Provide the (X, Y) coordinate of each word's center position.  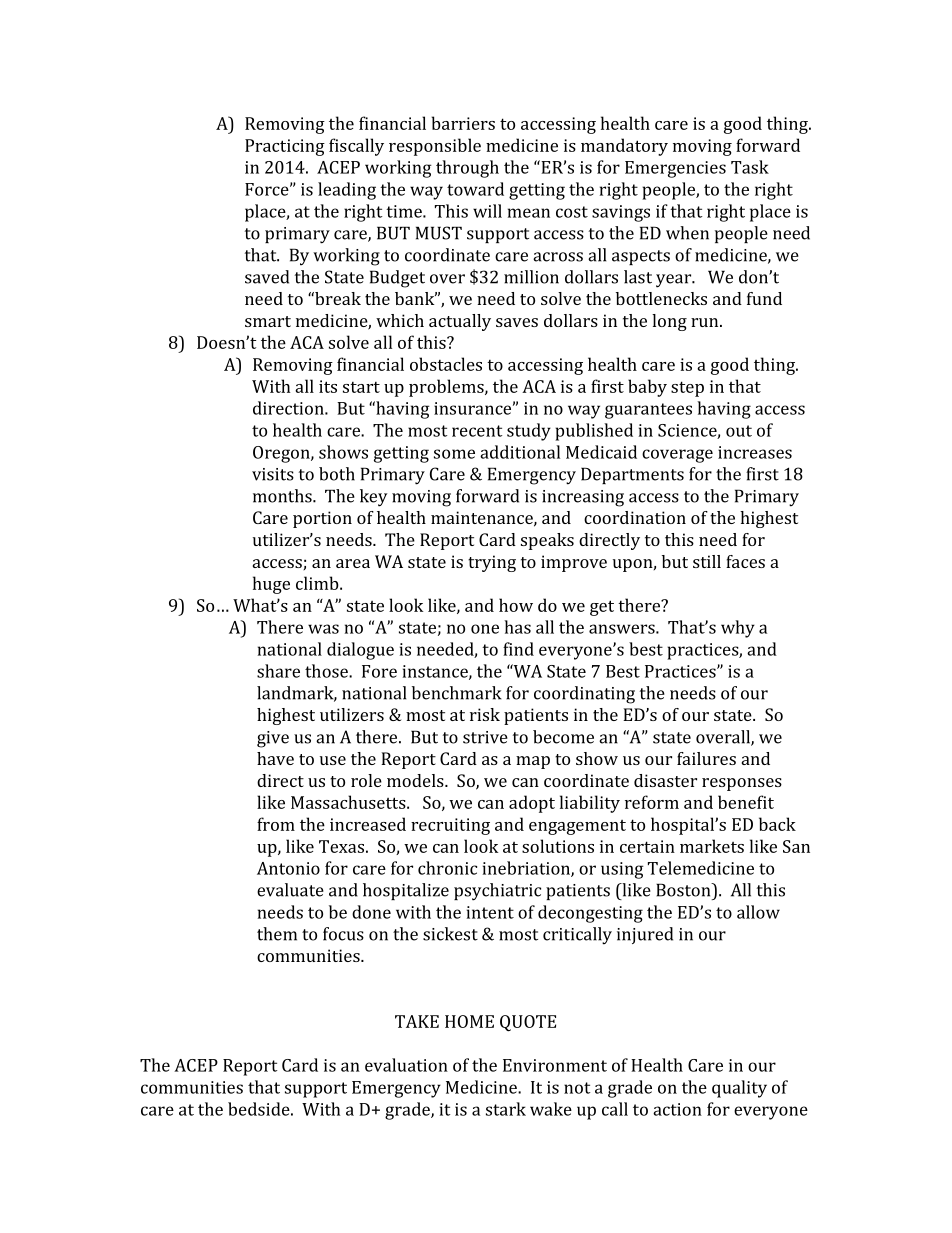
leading (347, 191)
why (738, 629)
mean (529, 213)
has (517, 627)
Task (750, 167)
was (323, 629)
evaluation (406, 1065)
